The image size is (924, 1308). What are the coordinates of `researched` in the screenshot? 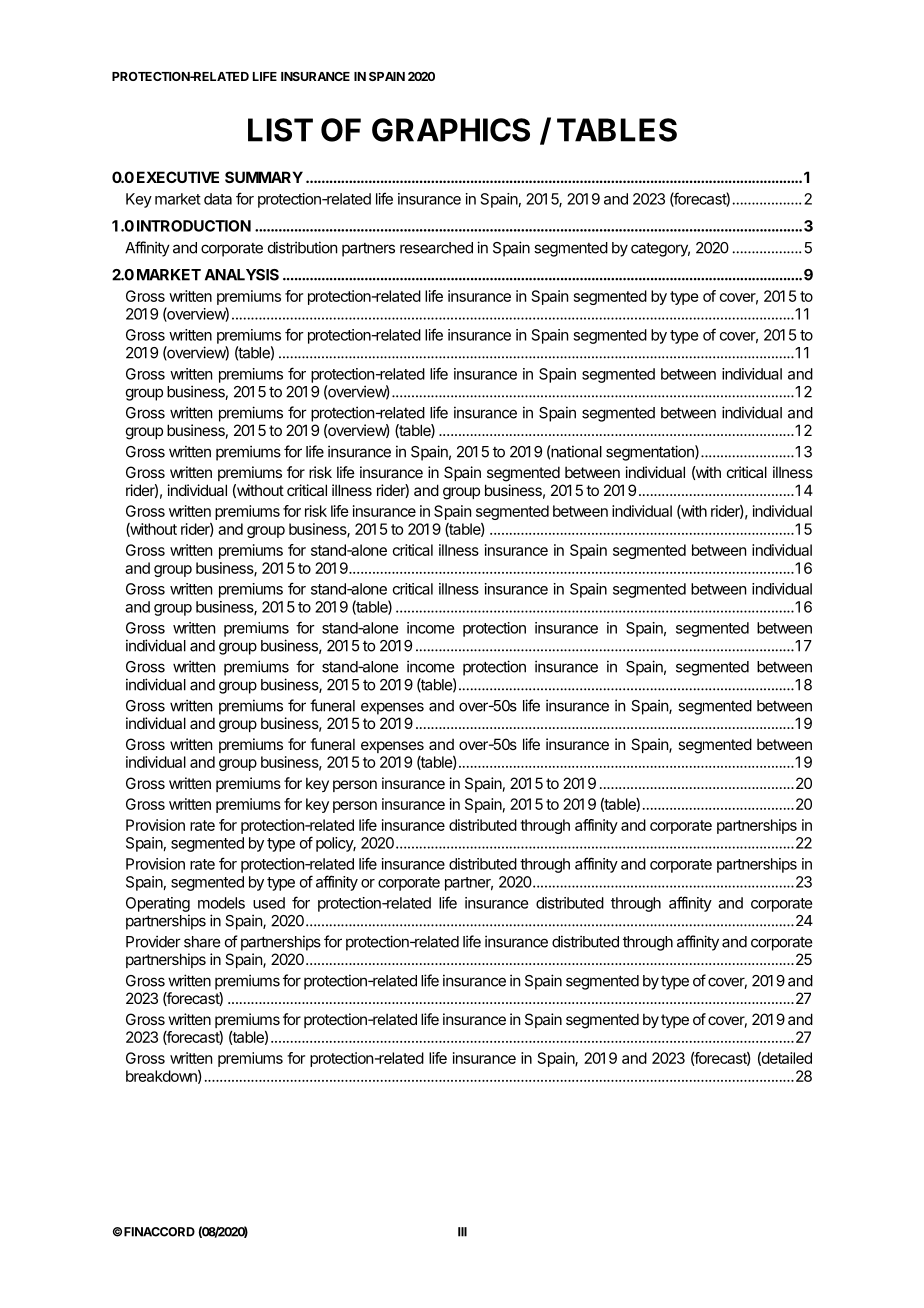 It's located at (436, 248).
